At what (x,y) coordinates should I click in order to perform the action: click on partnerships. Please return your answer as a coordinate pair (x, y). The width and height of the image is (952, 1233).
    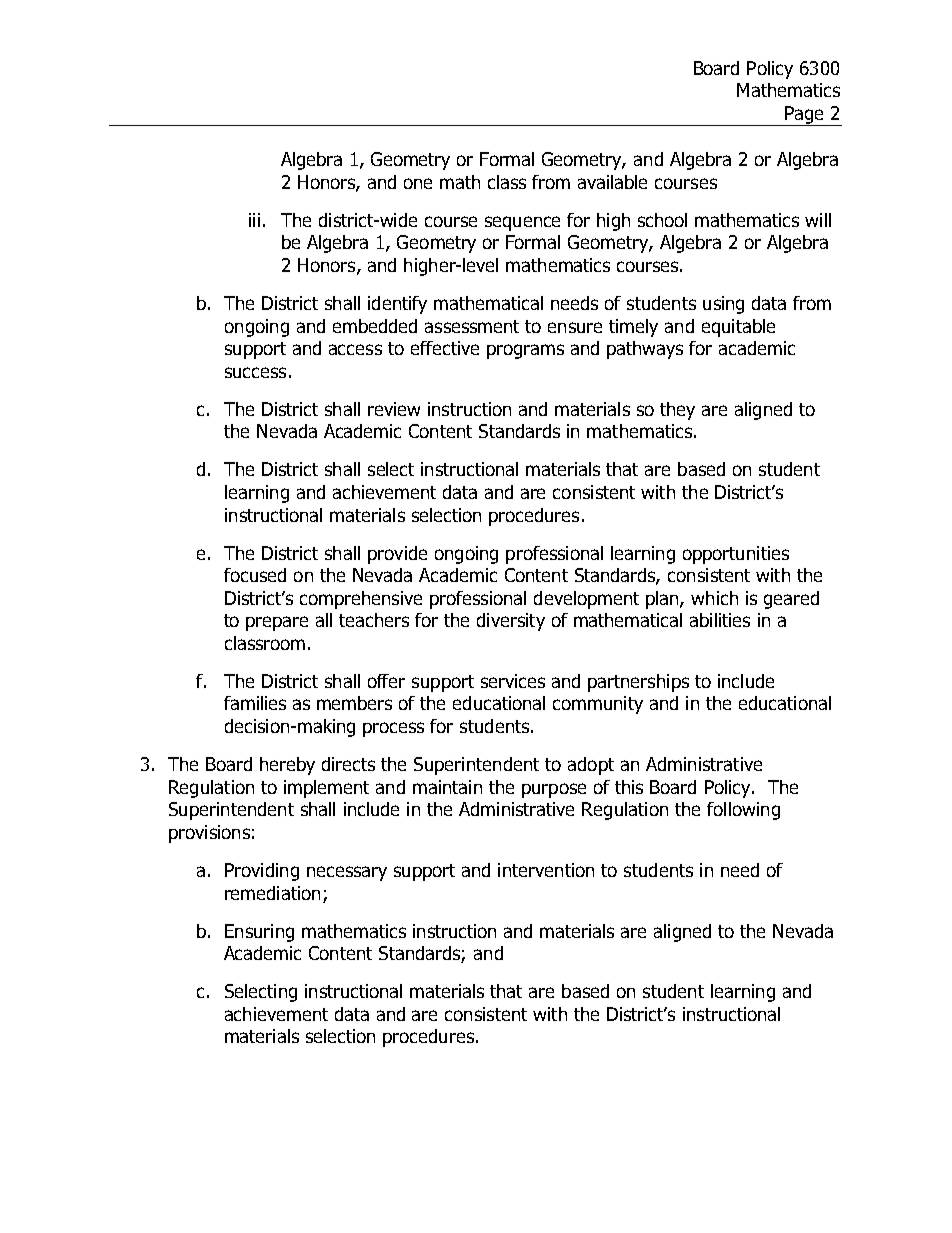
    Looking at the image, I should click on (638, 683).
